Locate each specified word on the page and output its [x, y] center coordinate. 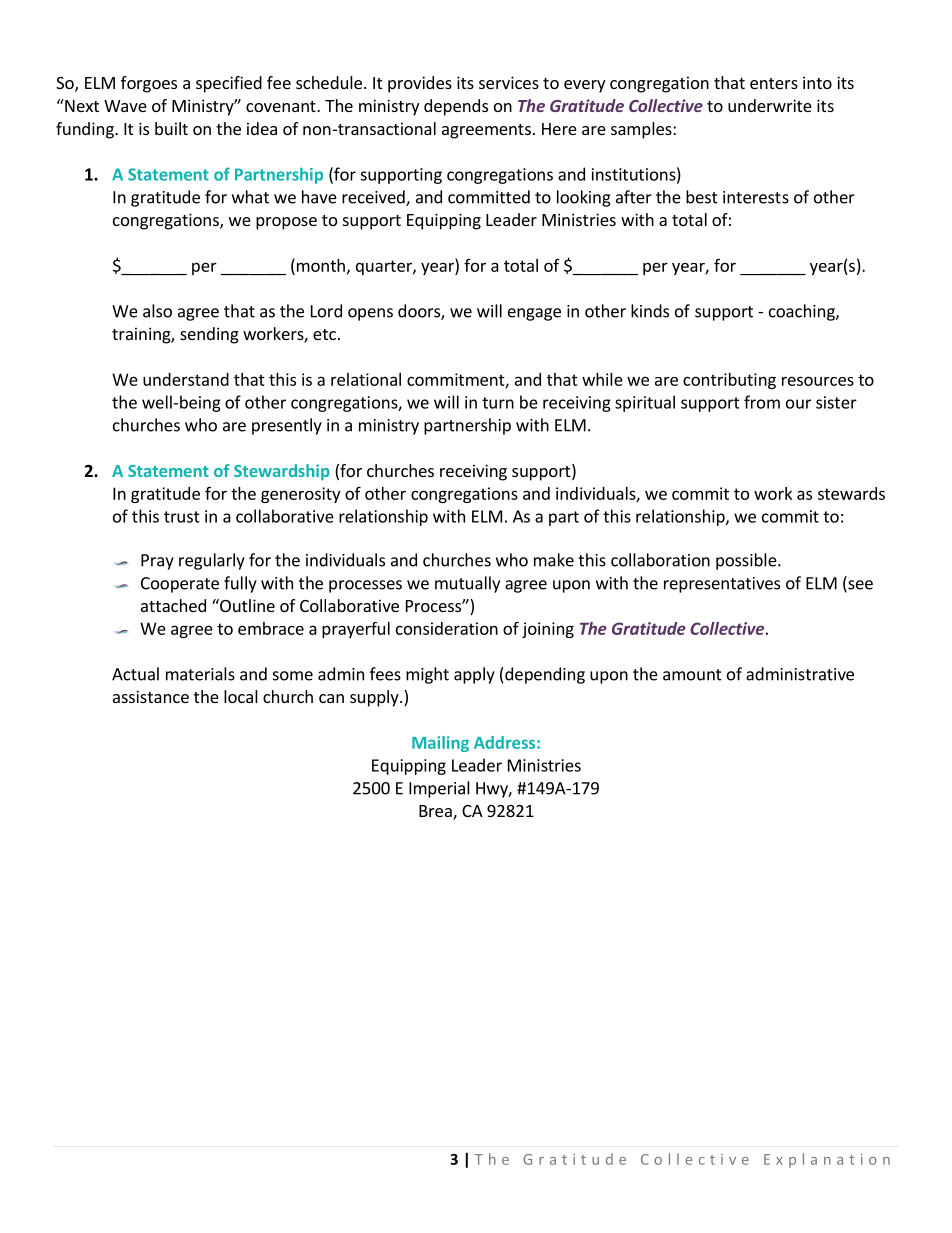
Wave [125, 106]
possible [747, 561]
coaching [803, 312]
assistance [151, 696]
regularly [212, 561]
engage [534, 314]
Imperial [439, 789]
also [157, 311]
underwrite [770, 105]
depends [456, 107]
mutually [467, 584]
